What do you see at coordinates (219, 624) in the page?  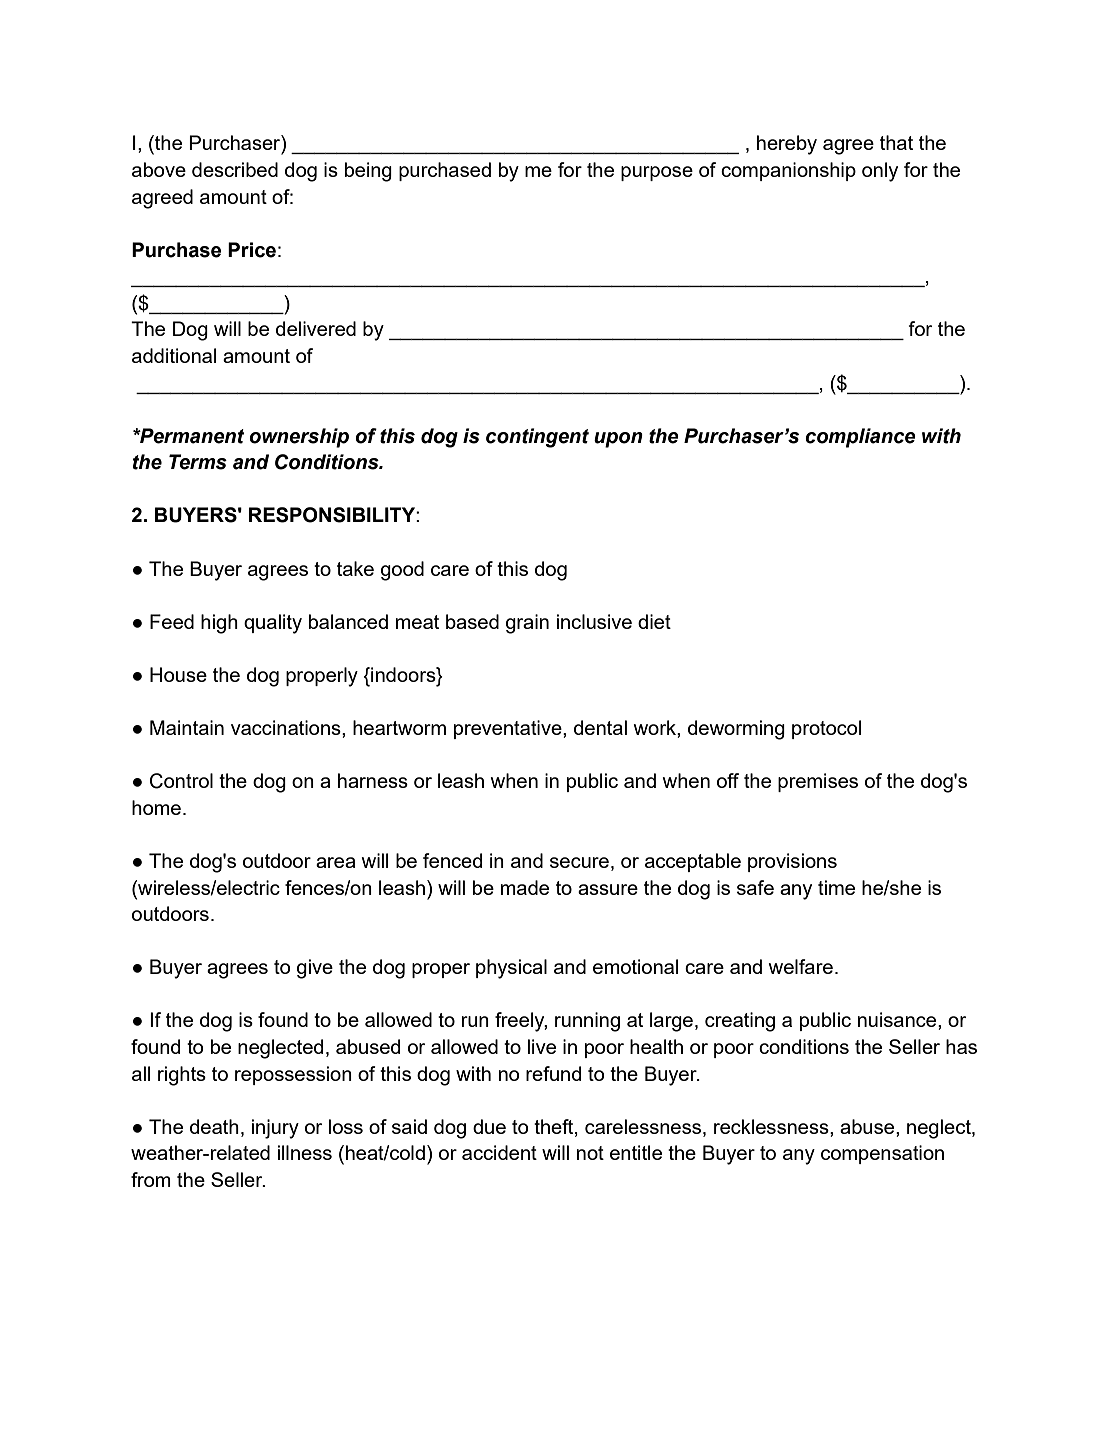 I see `high` at bounding box center [219, 624].
